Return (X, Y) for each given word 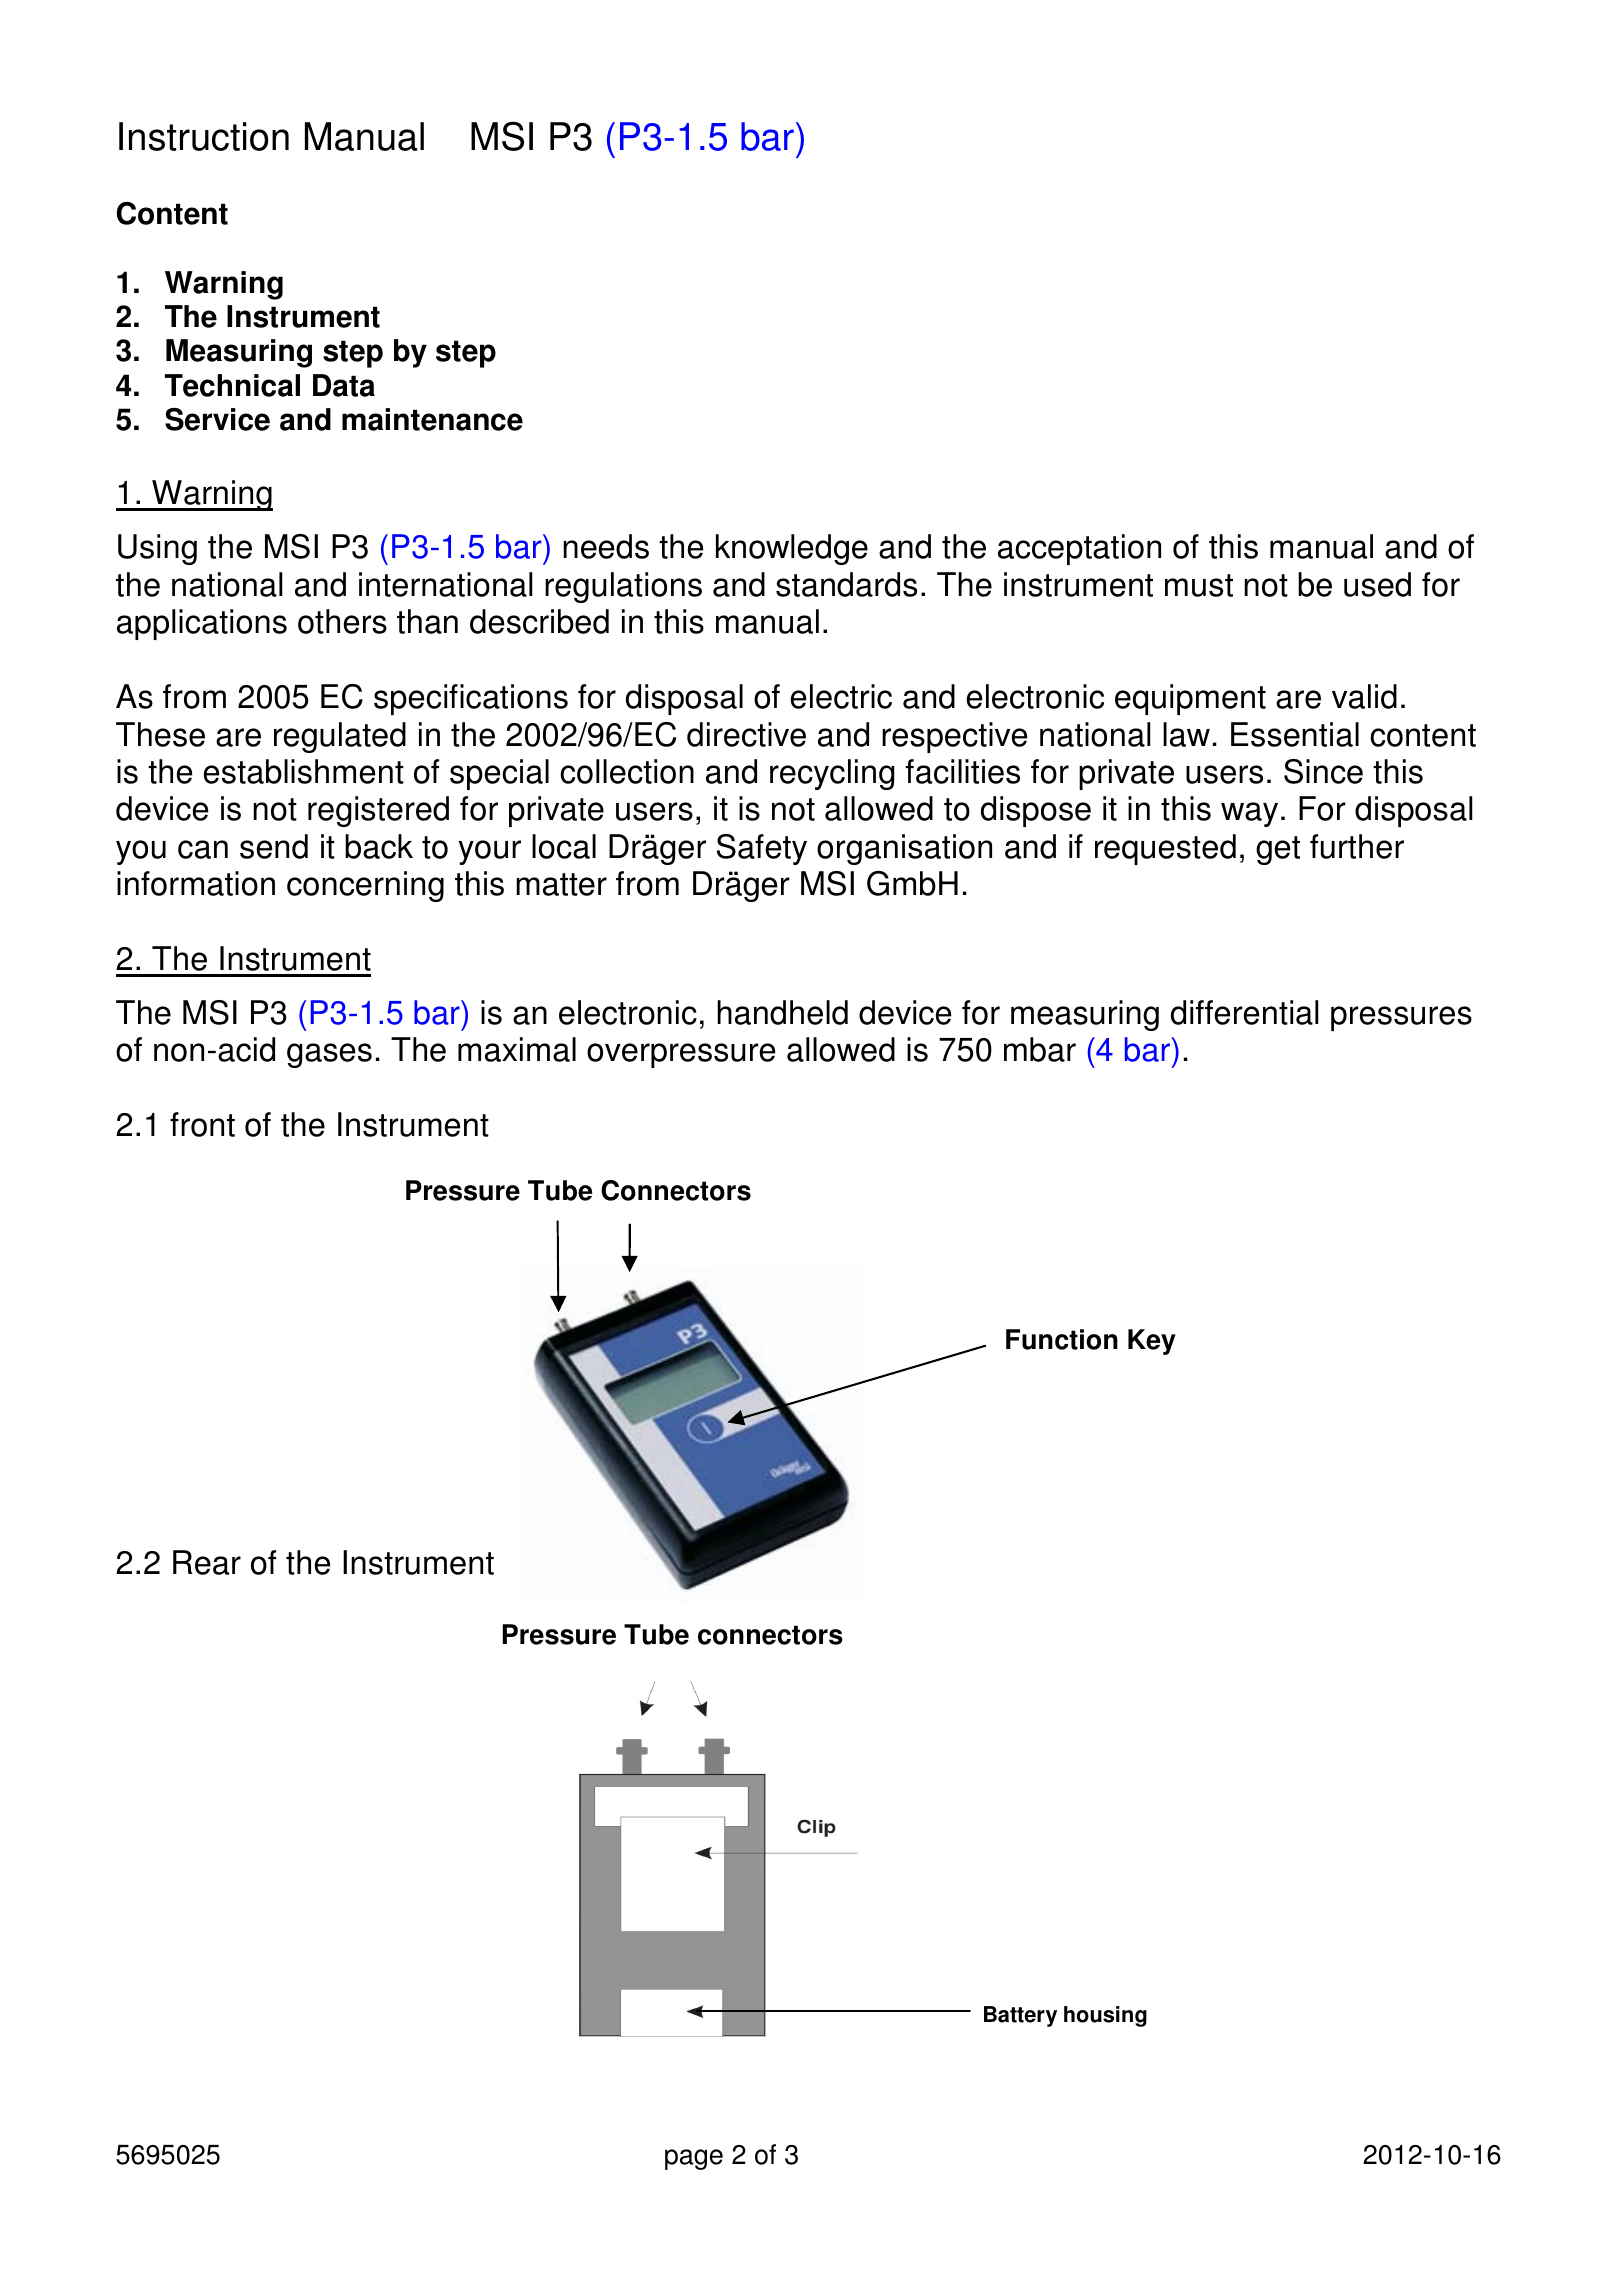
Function (1062, 1339)
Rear (207, 1562)
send (274, 846)
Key (1152, 1342)
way (1249, 814)
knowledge (792, 549)
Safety (762, 849)
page (694, 2159)
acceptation (1079, 549)
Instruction (204, 136)
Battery (1020, 2016)
